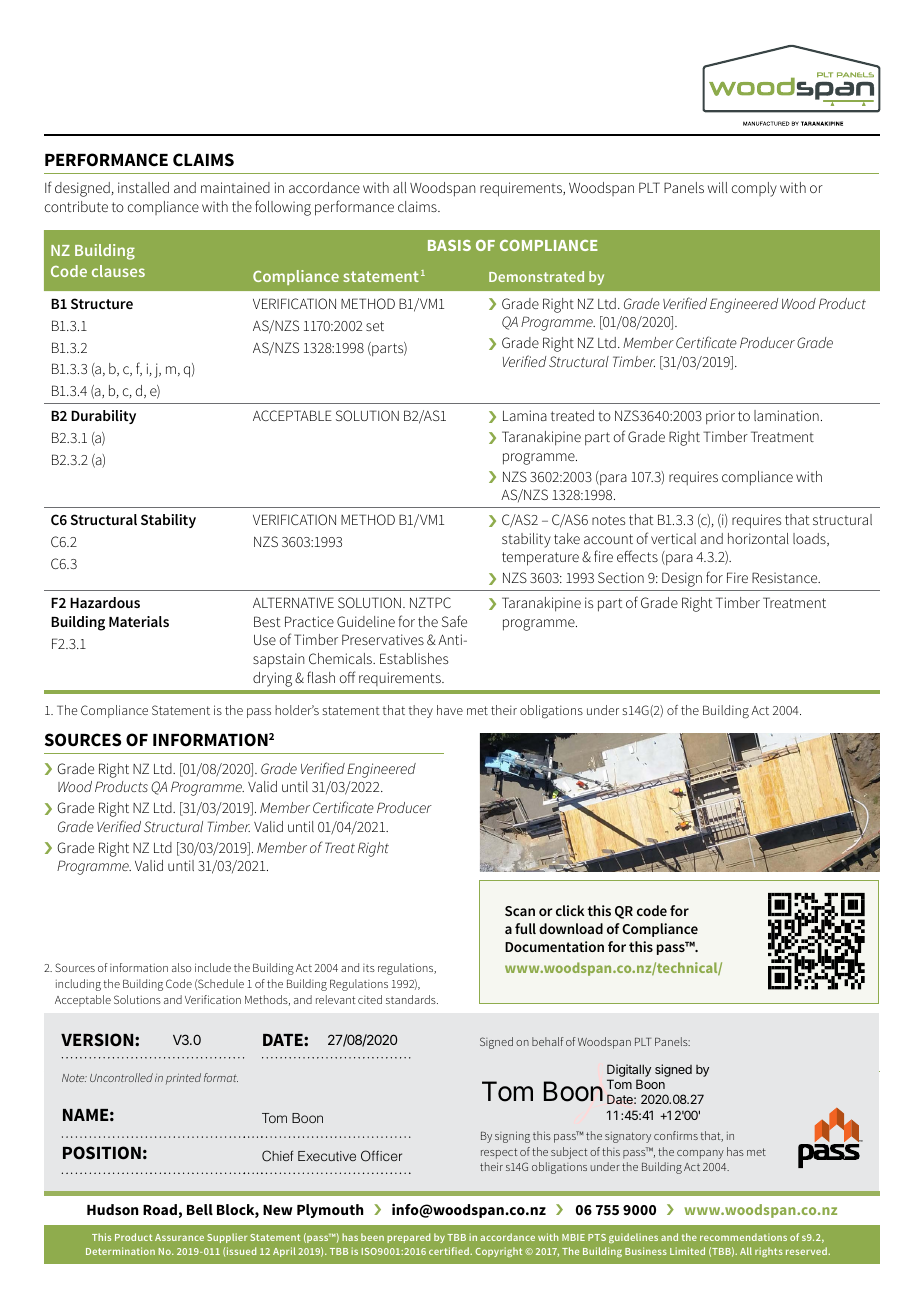 The height and width of the screenshot is (1308, 924). What do you see at coordinates (160, 1209) in the screenshot?
I see `Road` at bounding box center [160, 1209].
